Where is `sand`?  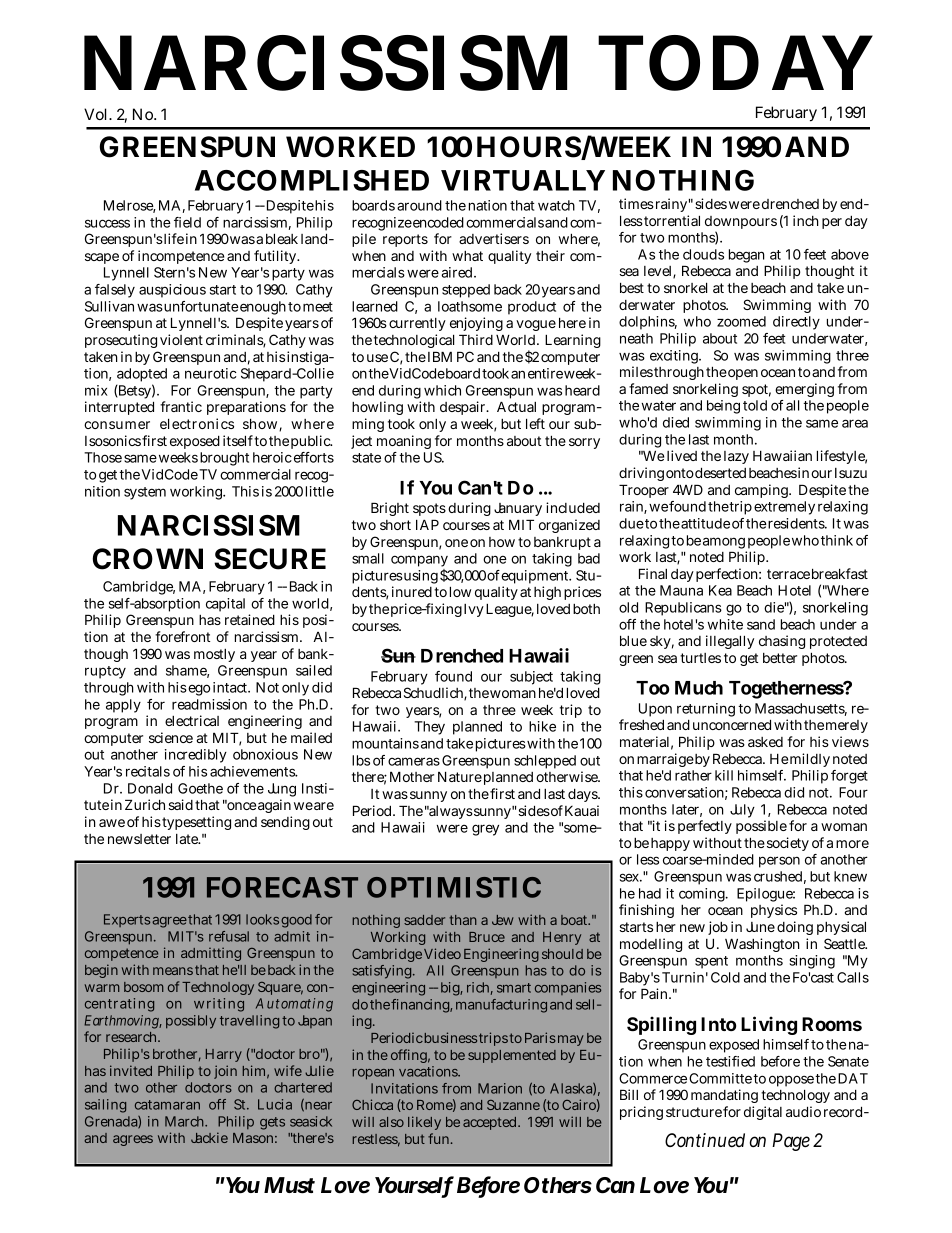
sand is located at coordinates (761, 624).
